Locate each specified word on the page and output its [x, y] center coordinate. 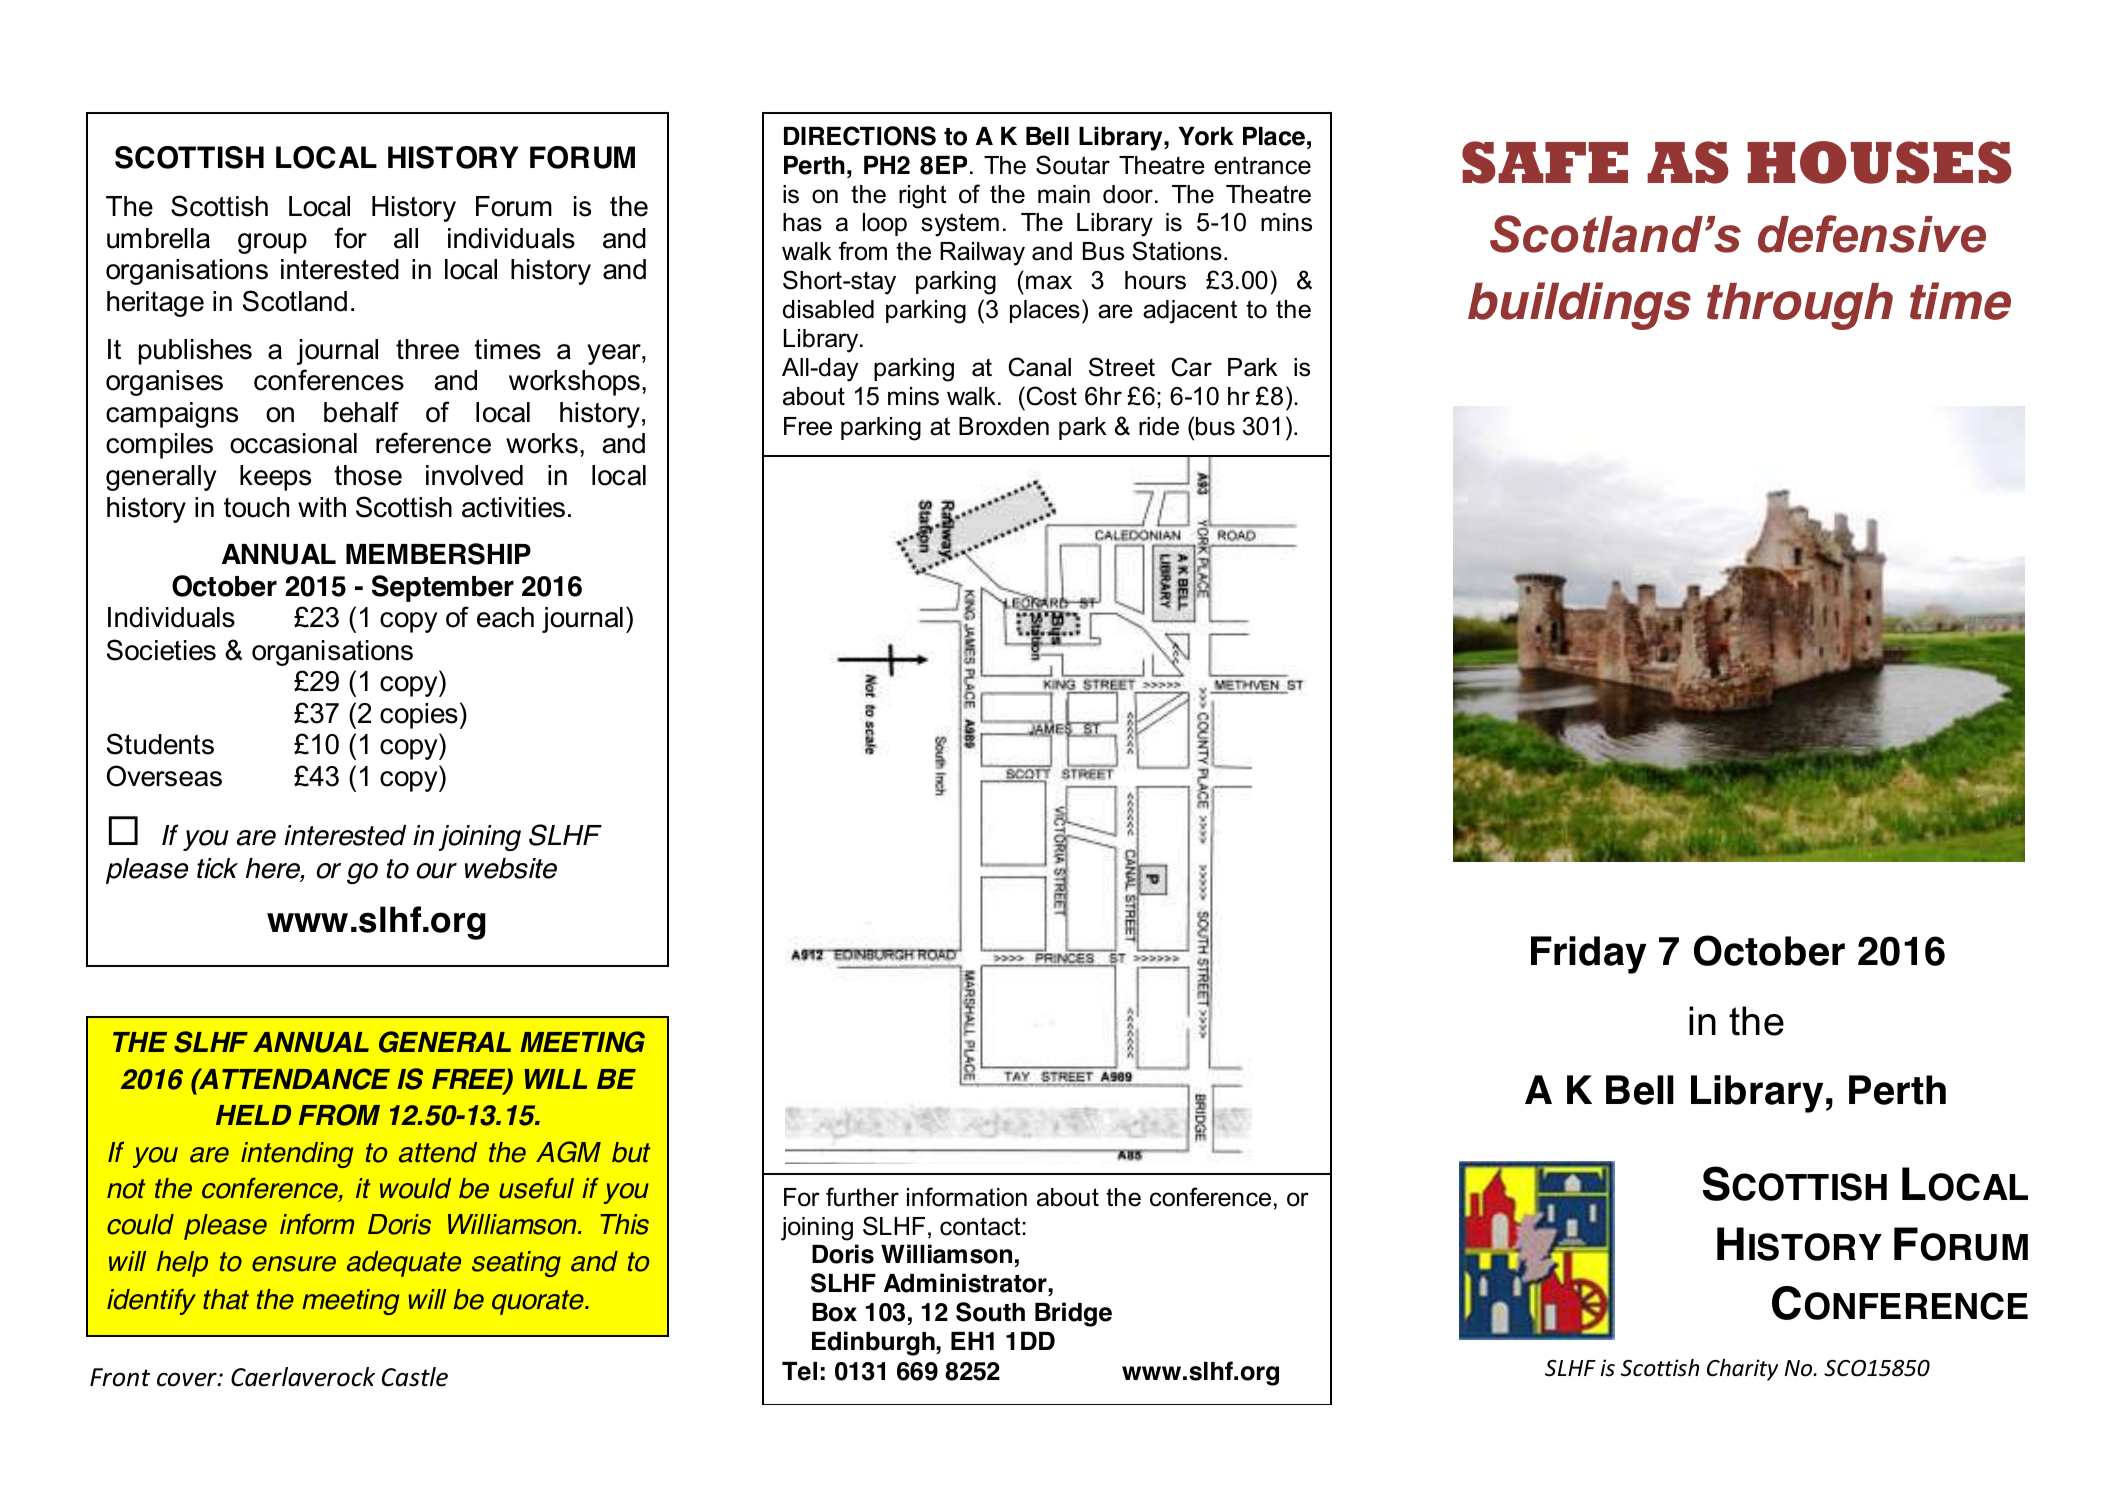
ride [1159, 426]
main [1064, 194]
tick [217, 868]
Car [1191, 367]
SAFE [1545, 162]
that [226, 1299]
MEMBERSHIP [438, 554]
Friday [1588, 955]
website [511, 868]
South [990, 1312]
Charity [1742, 1370]
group [272, 243]
